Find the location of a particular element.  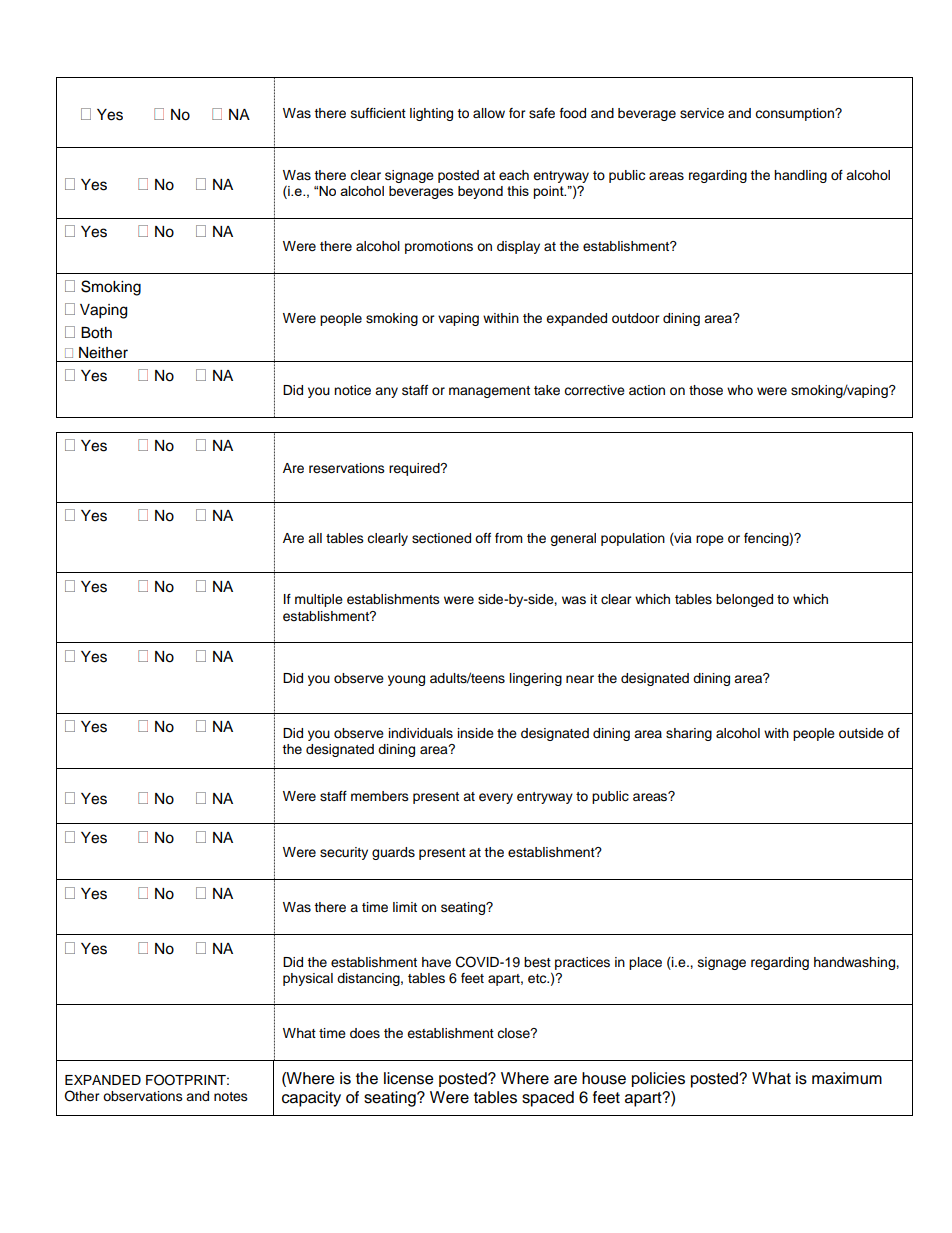

consumption is located at coordinates (795, 114).
